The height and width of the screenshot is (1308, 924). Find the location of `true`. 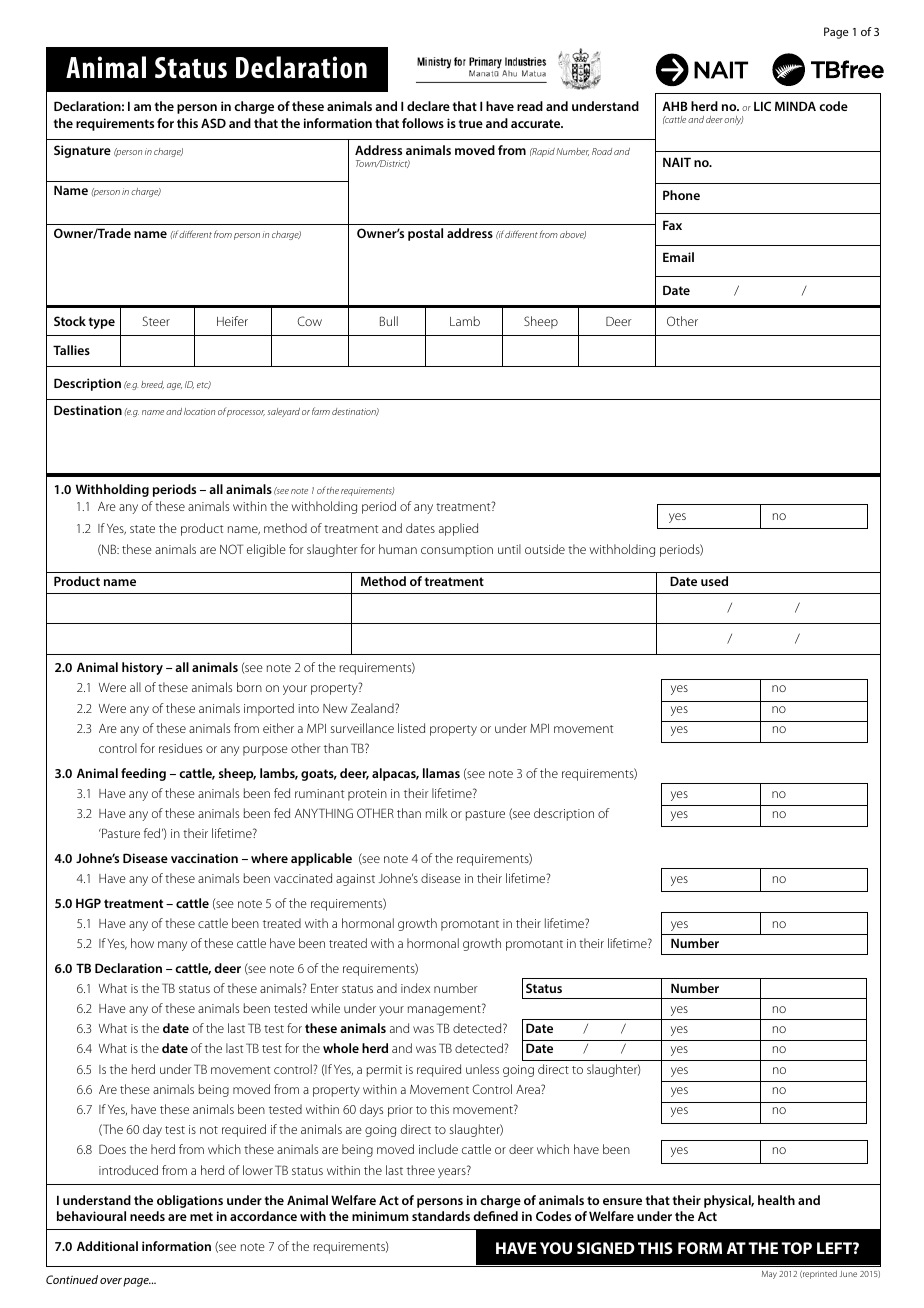

true is located at coordinates (471, 123).
